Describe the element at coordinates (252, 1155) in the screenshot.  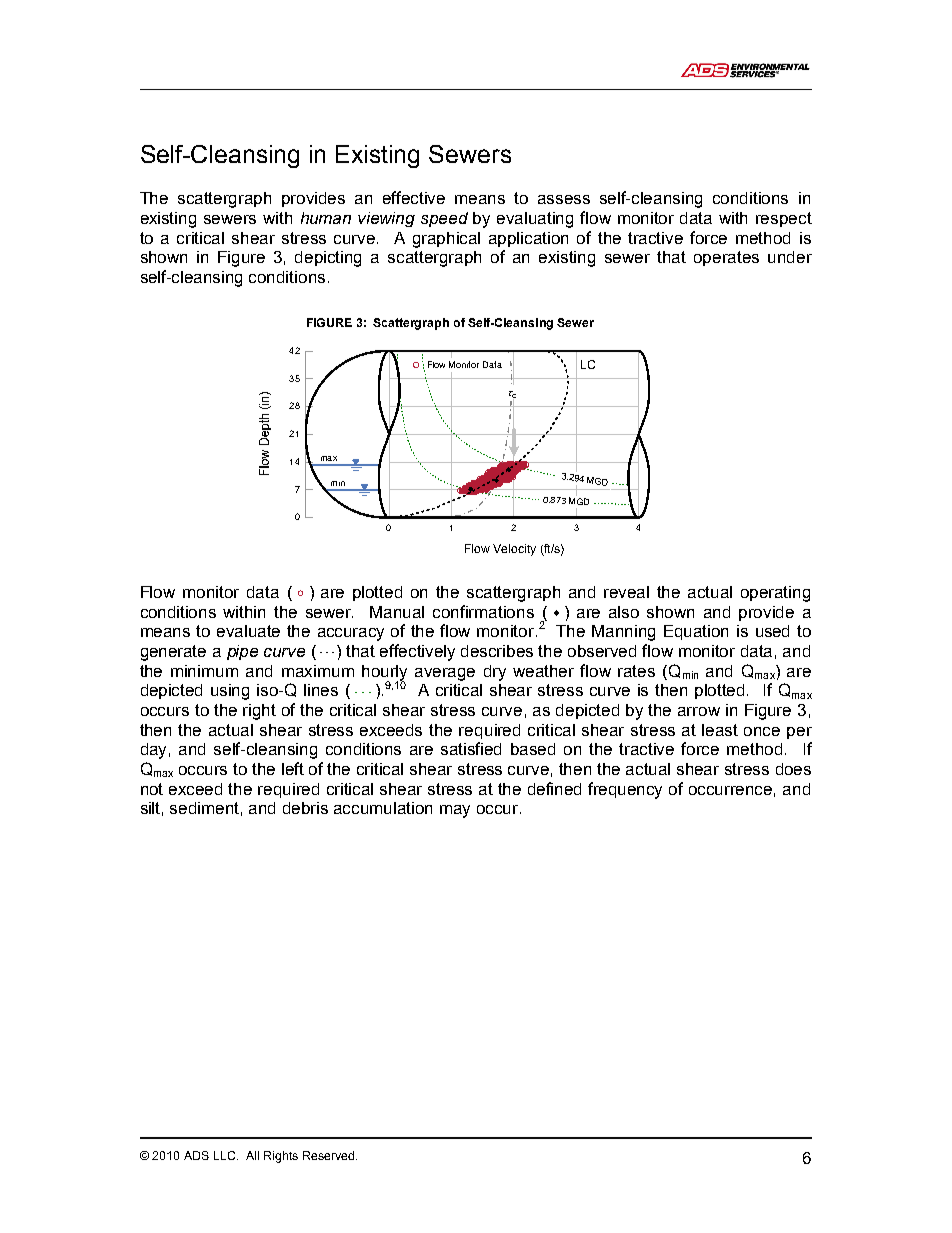
I see `All` at that location.
